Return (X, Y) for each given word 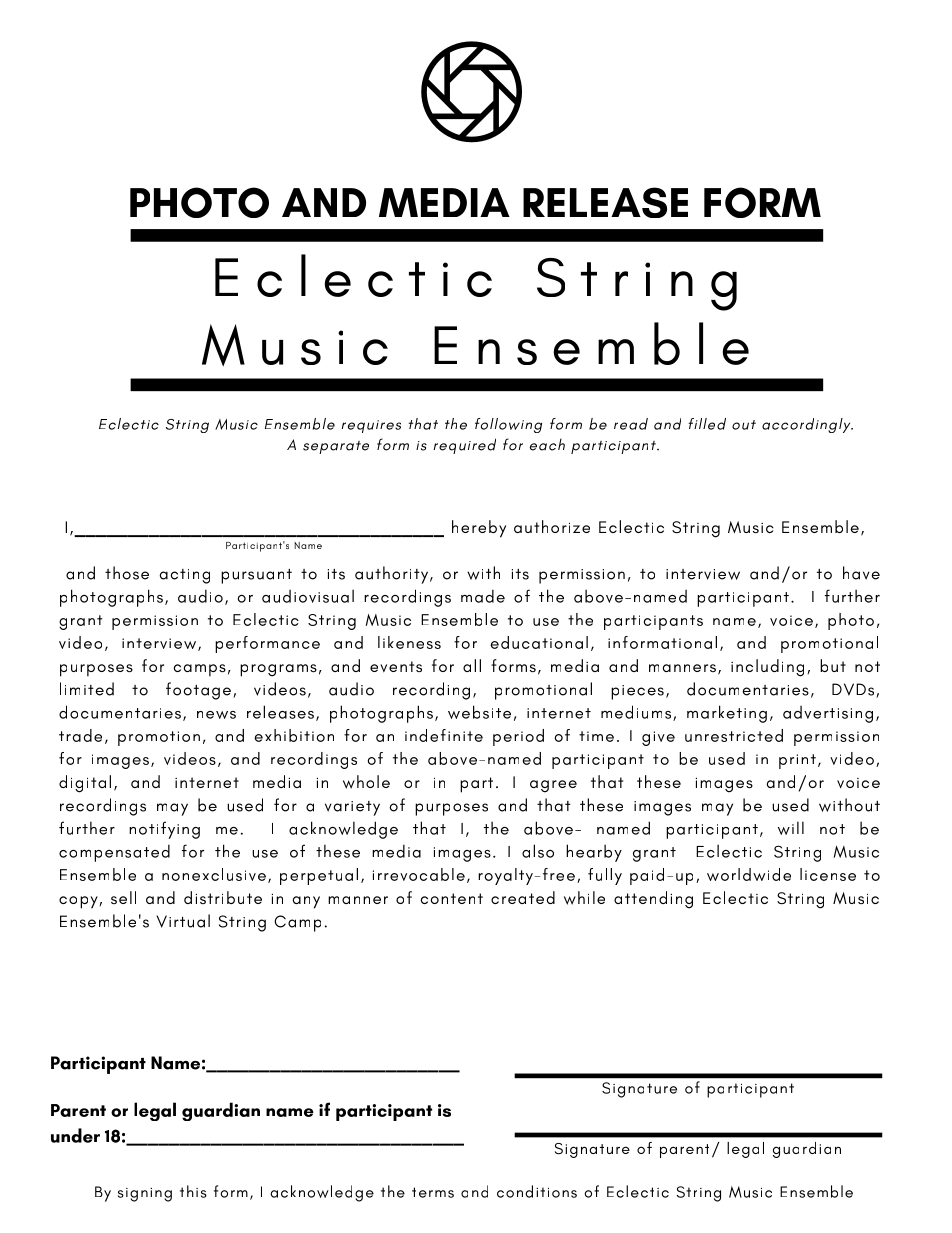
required (464, 446)
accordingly (807, 425)
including (767, 668)
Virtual (183, 921)
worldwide (749, 874)
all (472, 665)
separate (336, 447)
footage (198, 691)
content (452, 898)
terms (433, 1192)
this (193, 1191)
